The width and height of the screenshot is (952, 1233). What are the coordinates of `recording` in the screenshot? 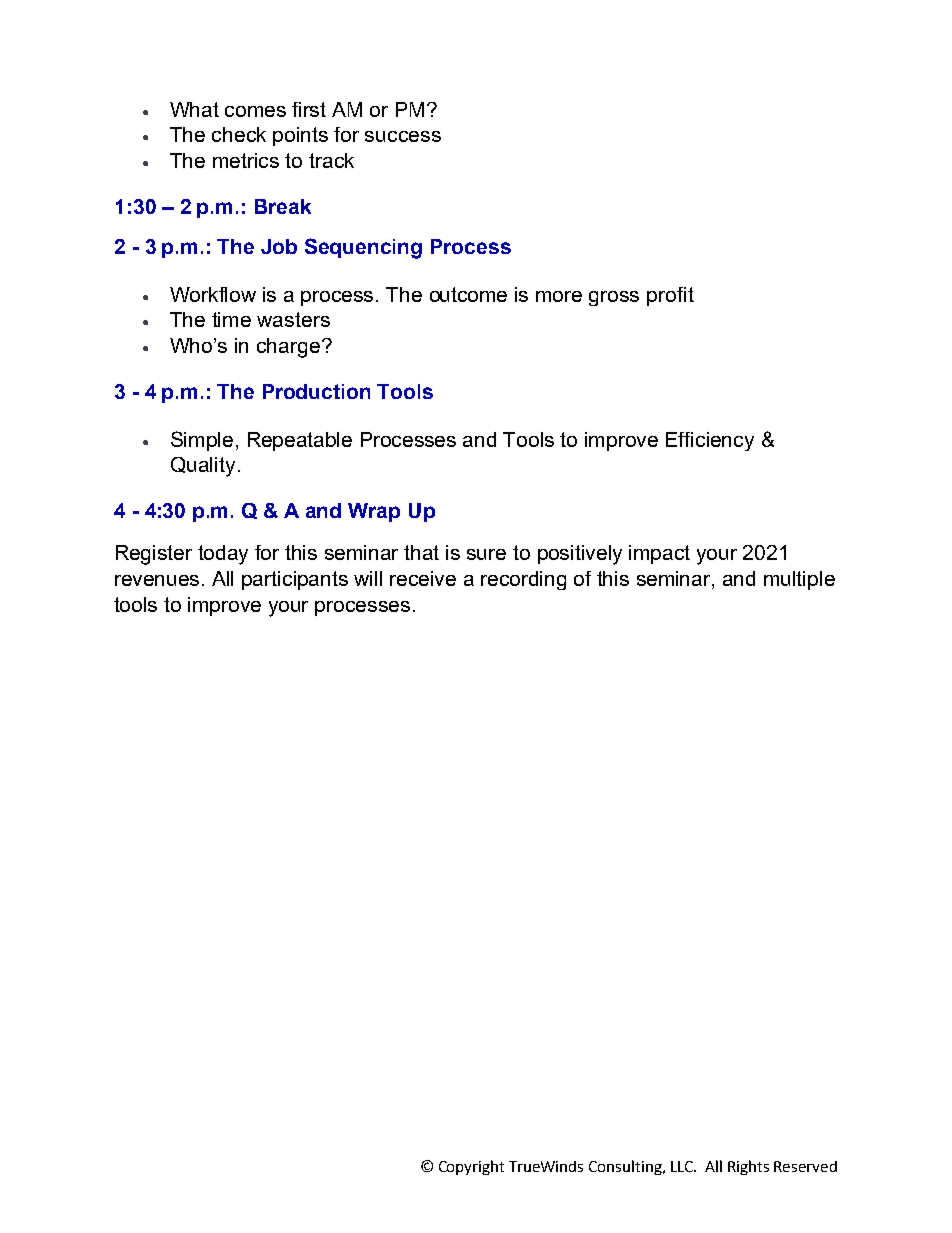 It's located at (523, 580).
